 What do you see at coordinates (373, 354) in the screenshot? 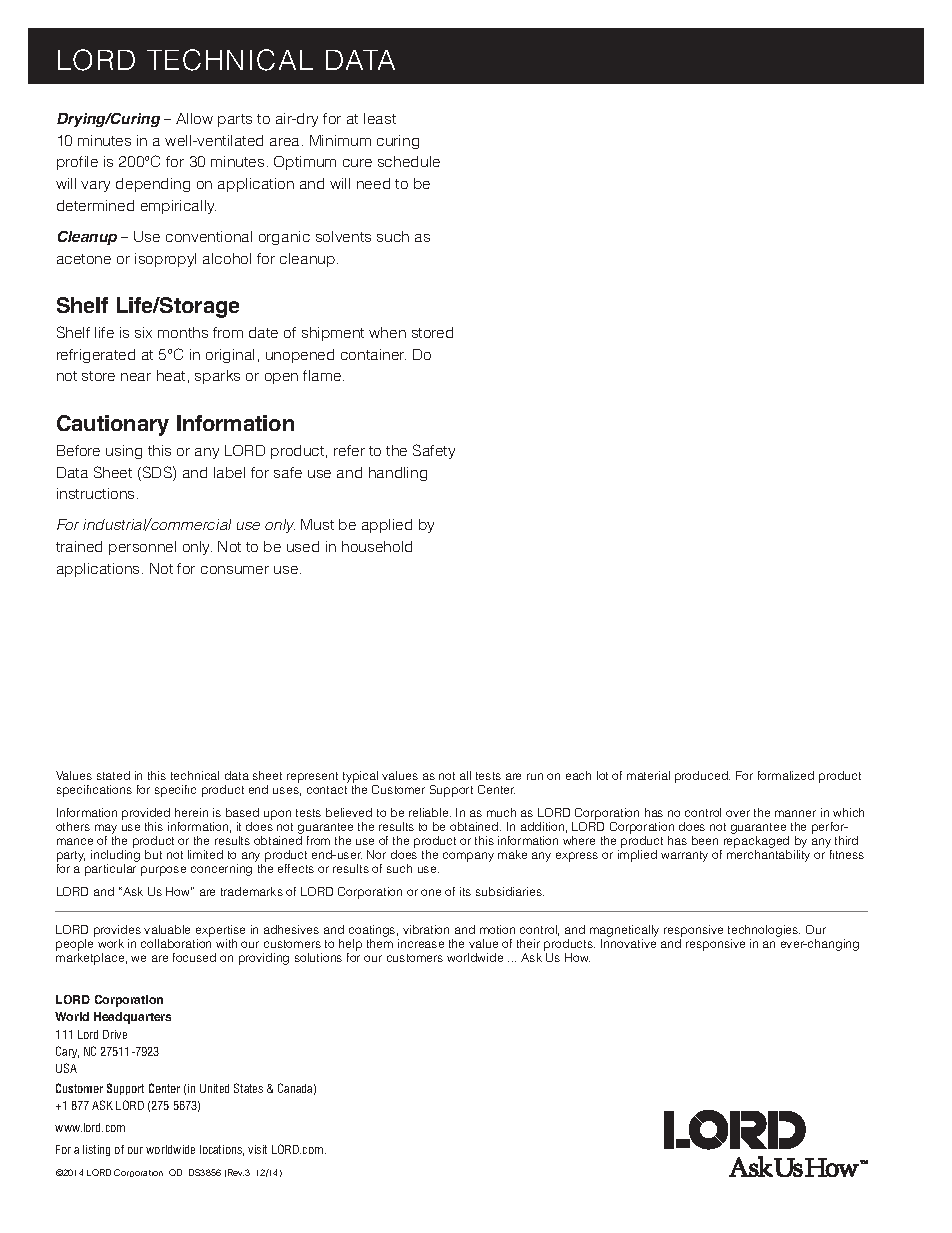
I see `container` at bounding box center [373, 354].
